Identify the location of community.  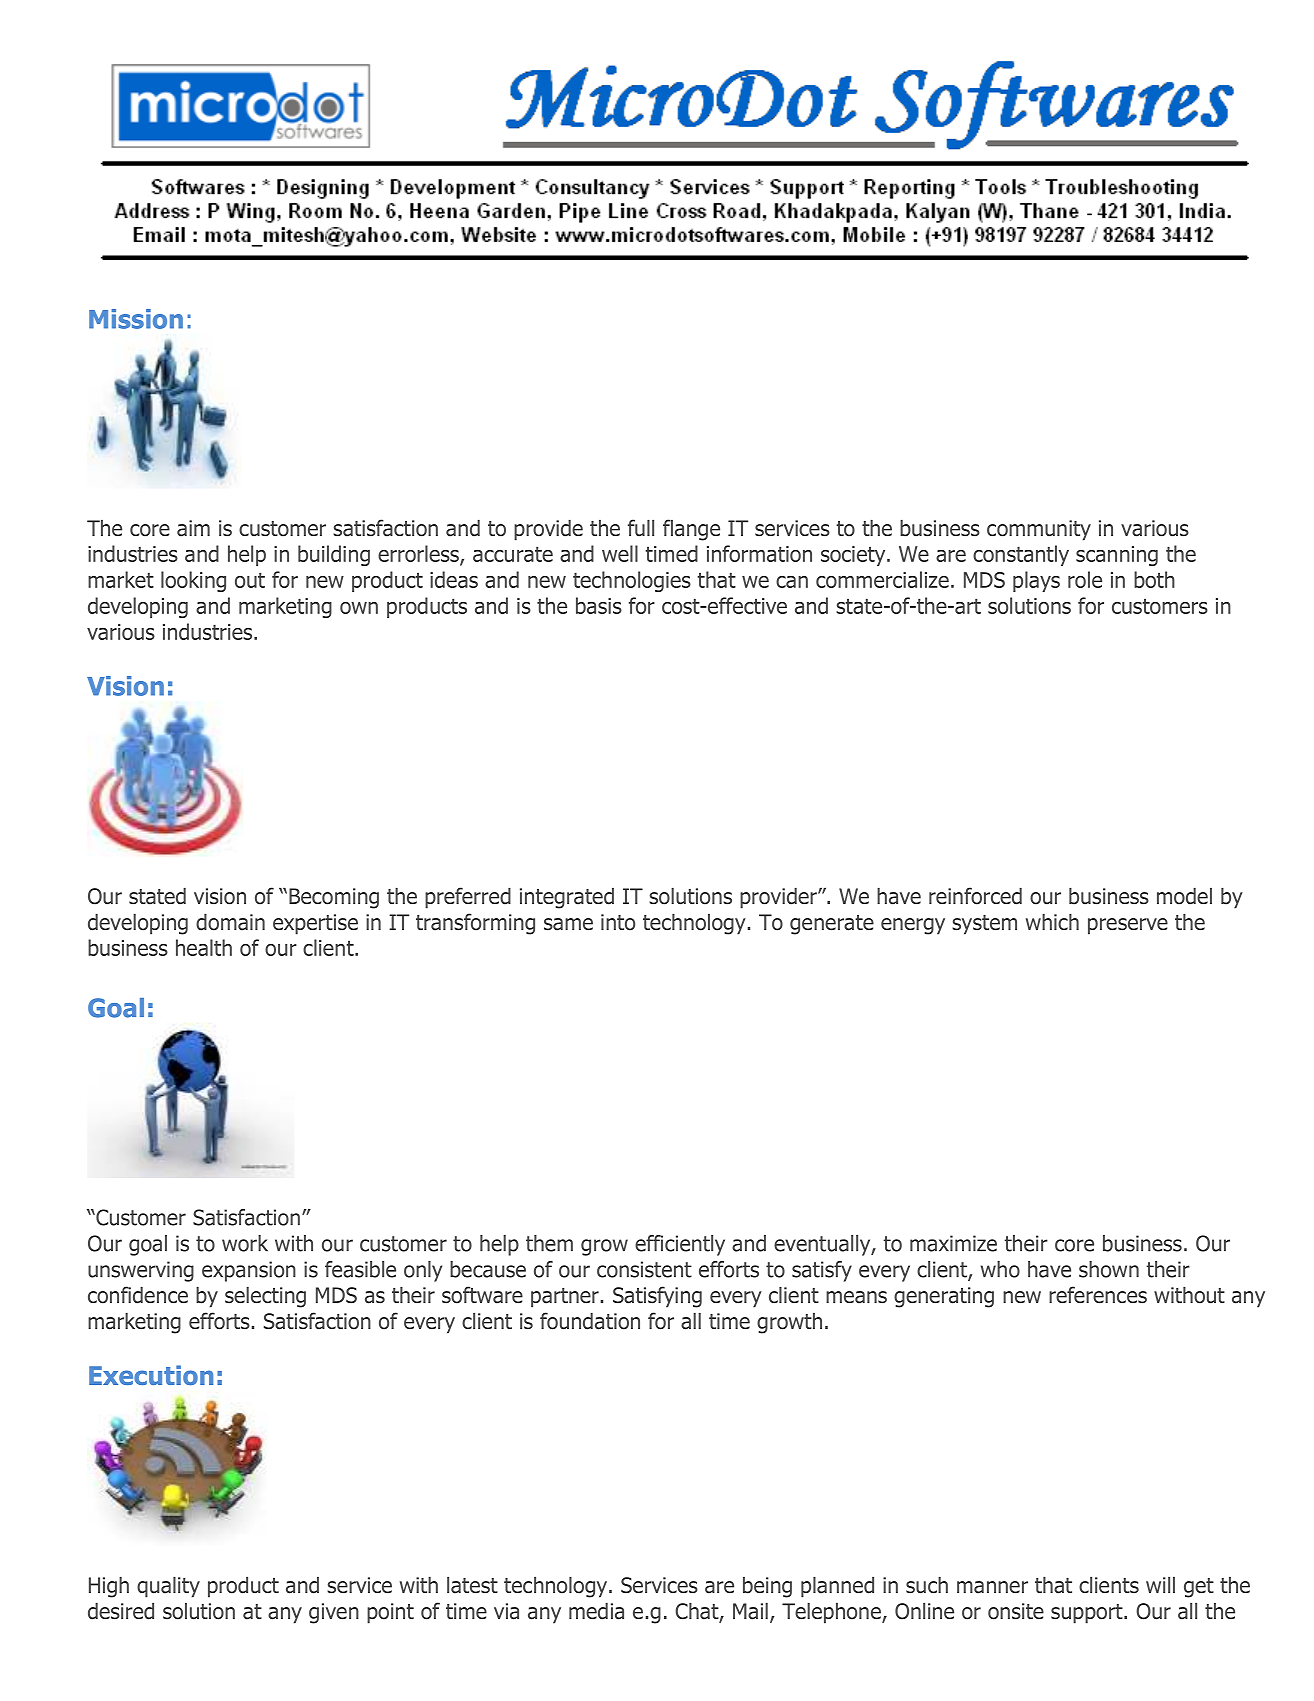
(1039, 530).
